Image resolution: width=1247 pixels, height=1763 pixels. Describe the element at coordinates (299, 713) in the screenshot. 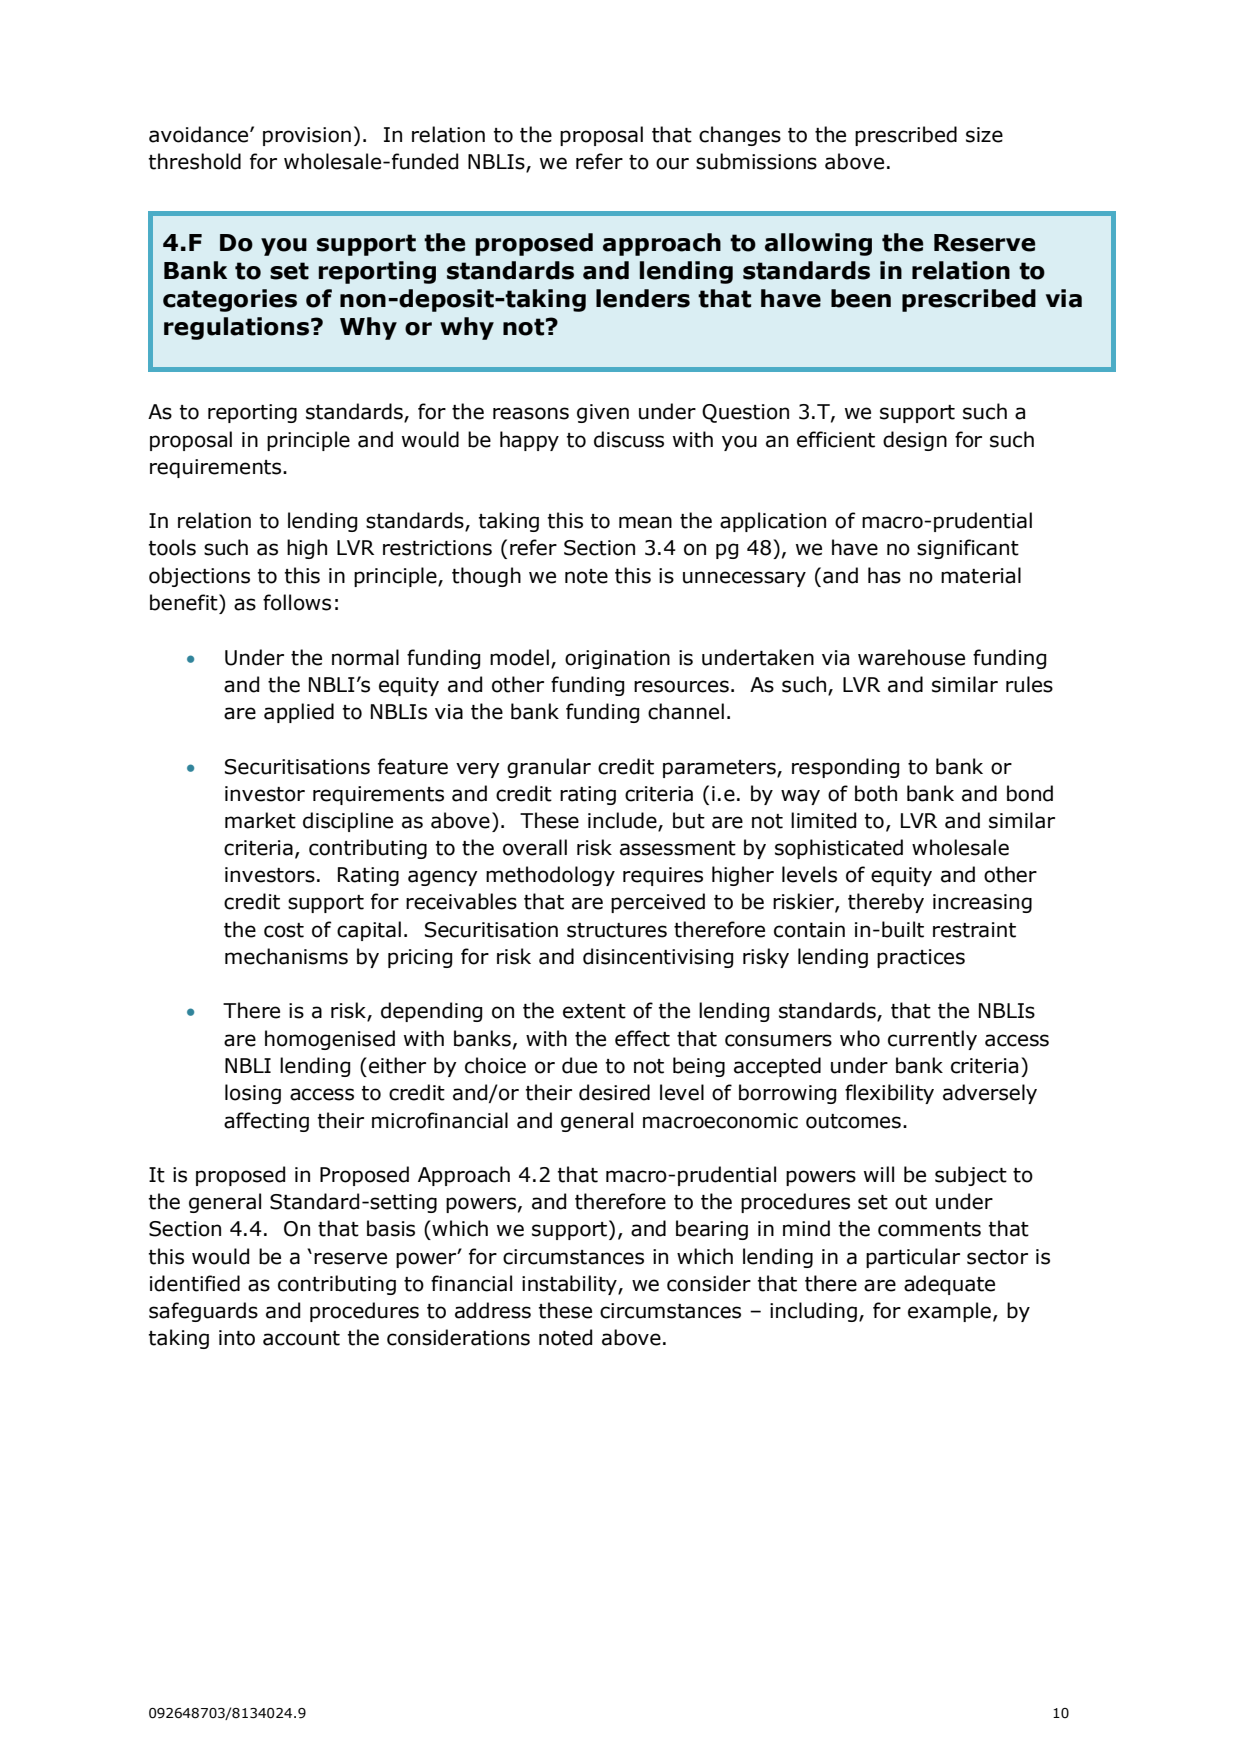

I see `applied` at that location.
